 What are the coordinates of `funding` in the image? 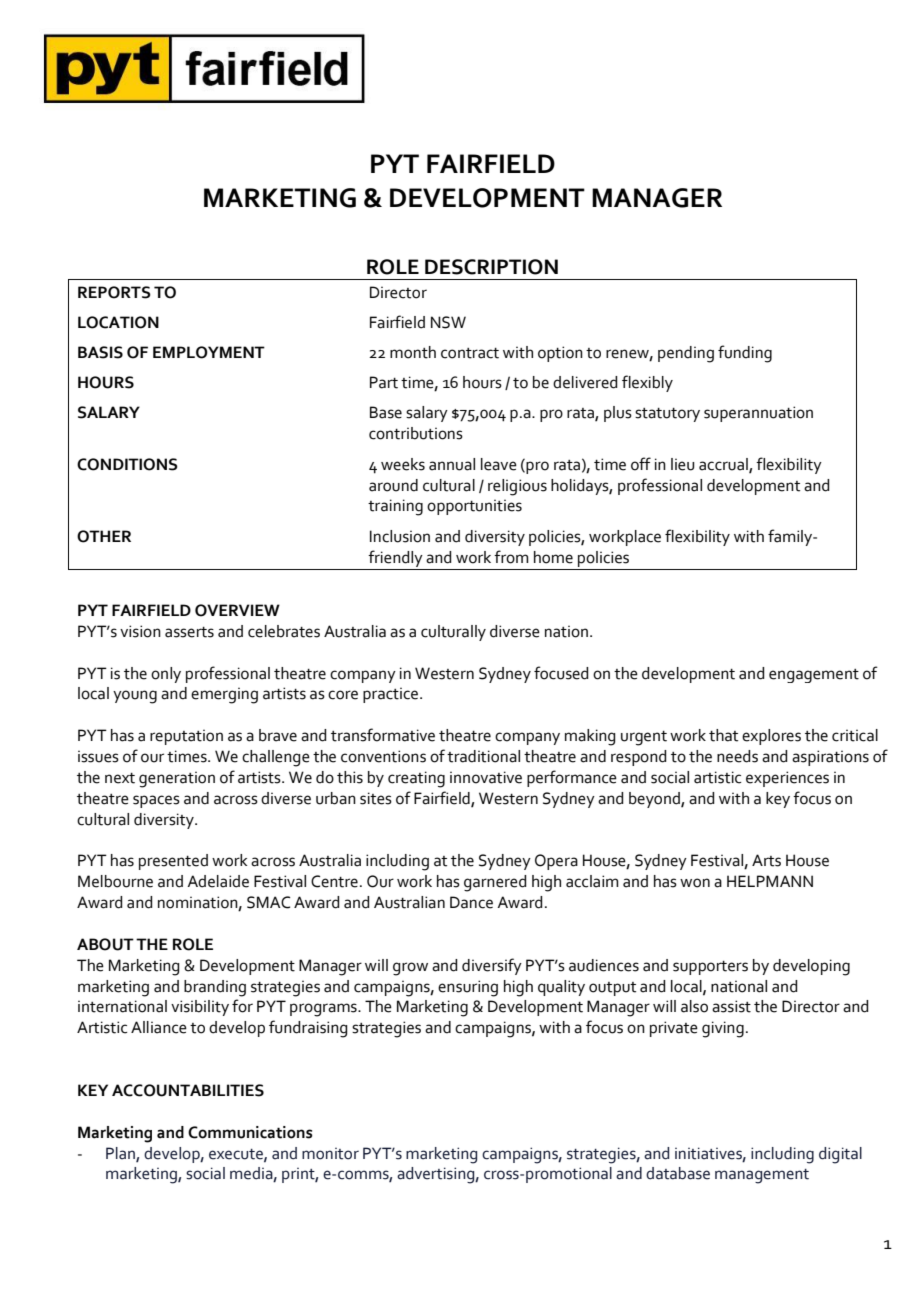 It's located at (745, 354).
